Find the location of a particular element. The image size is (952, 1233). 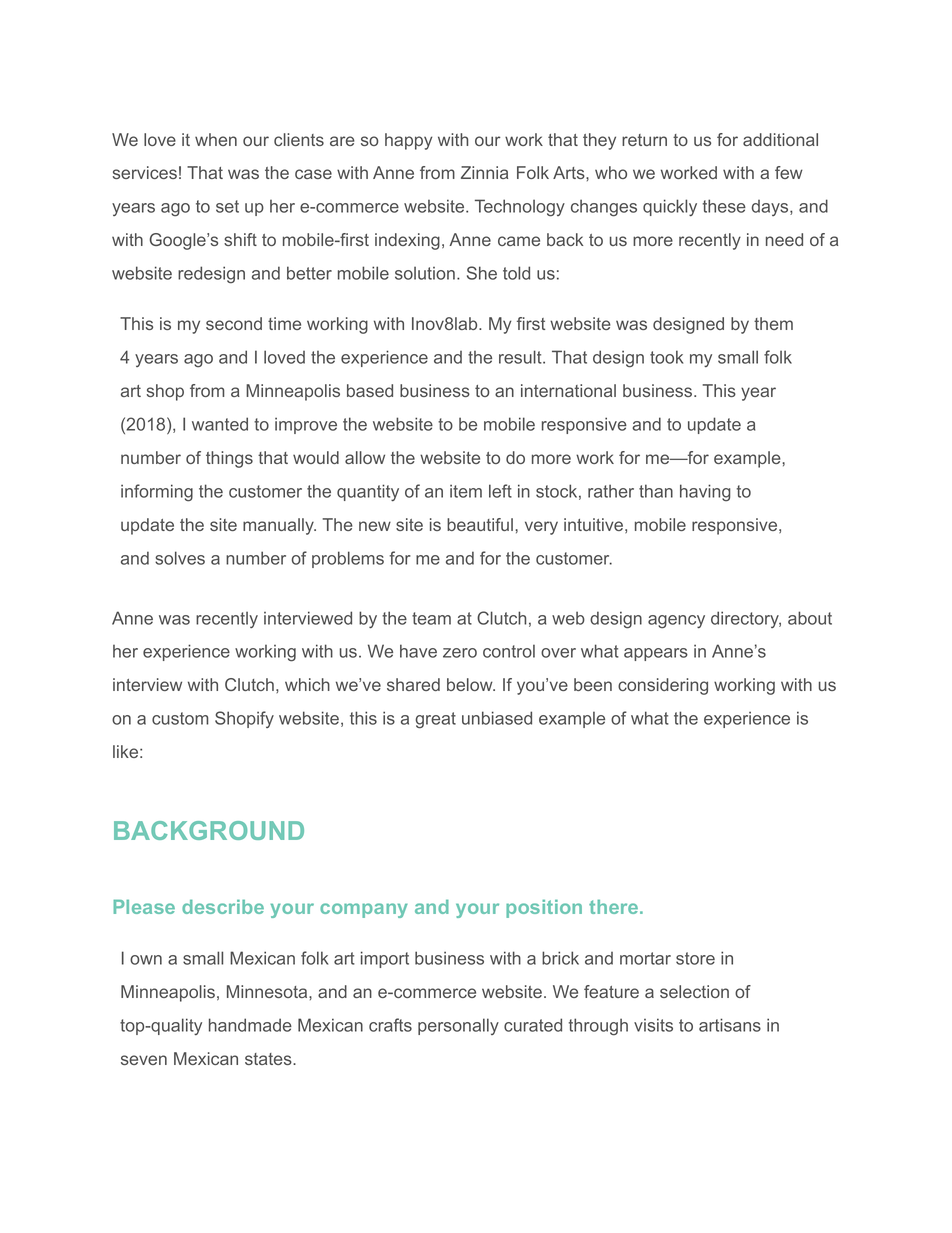

personally is located at coordinates (458, 1026).
